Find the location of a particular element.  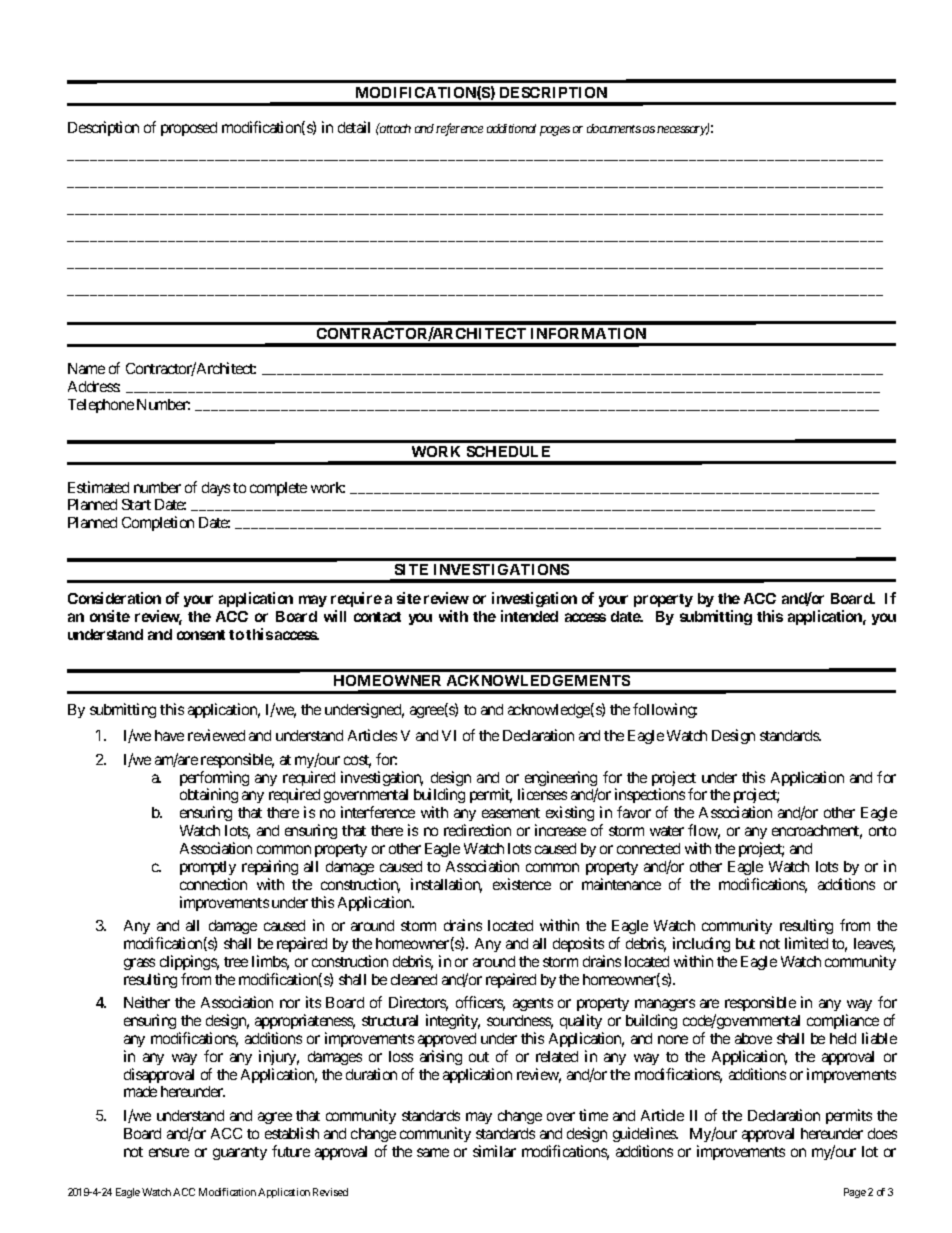

documents is located at coordinates (614, 128).
